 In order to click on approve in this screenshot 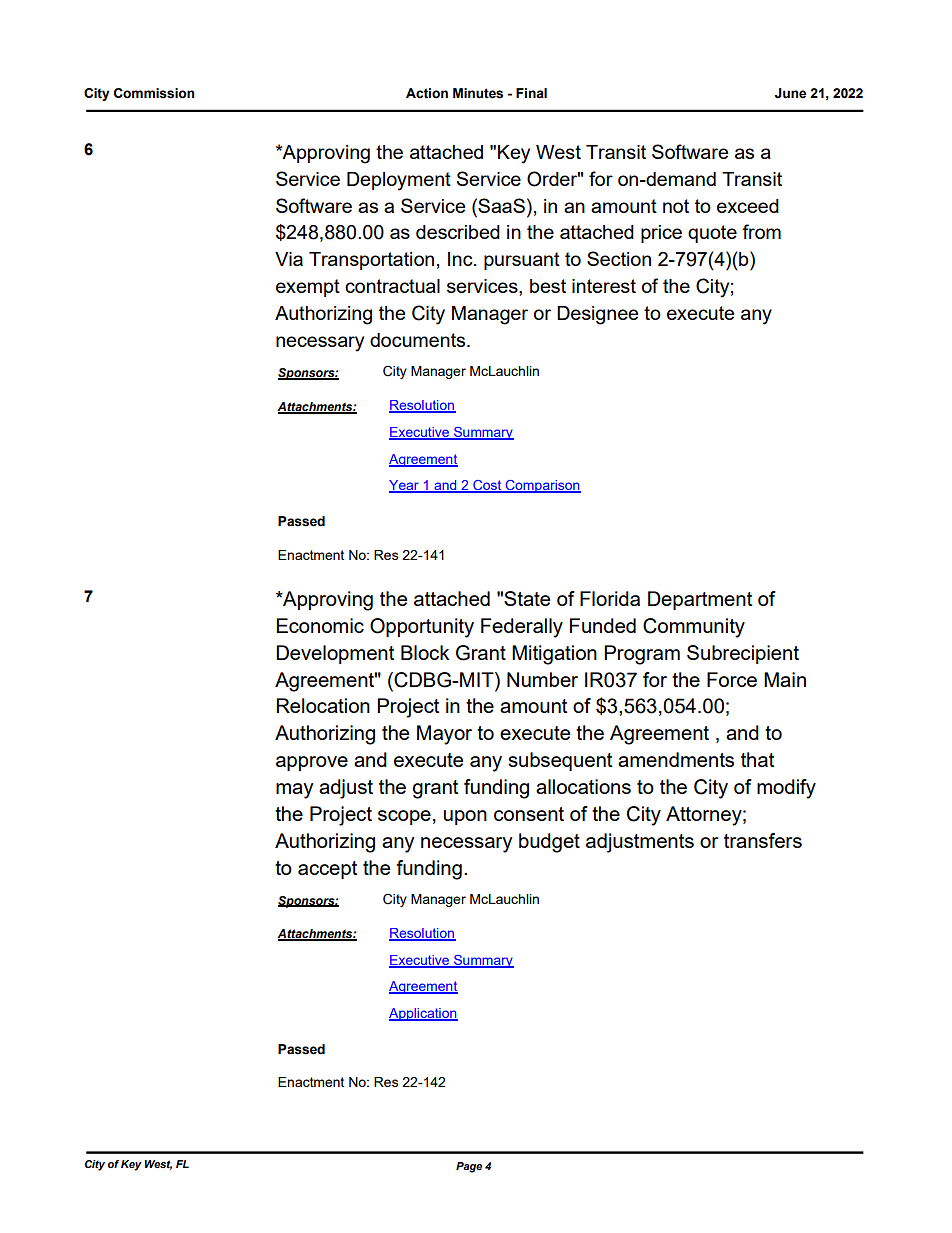, I will do `click(312, 763)`.
